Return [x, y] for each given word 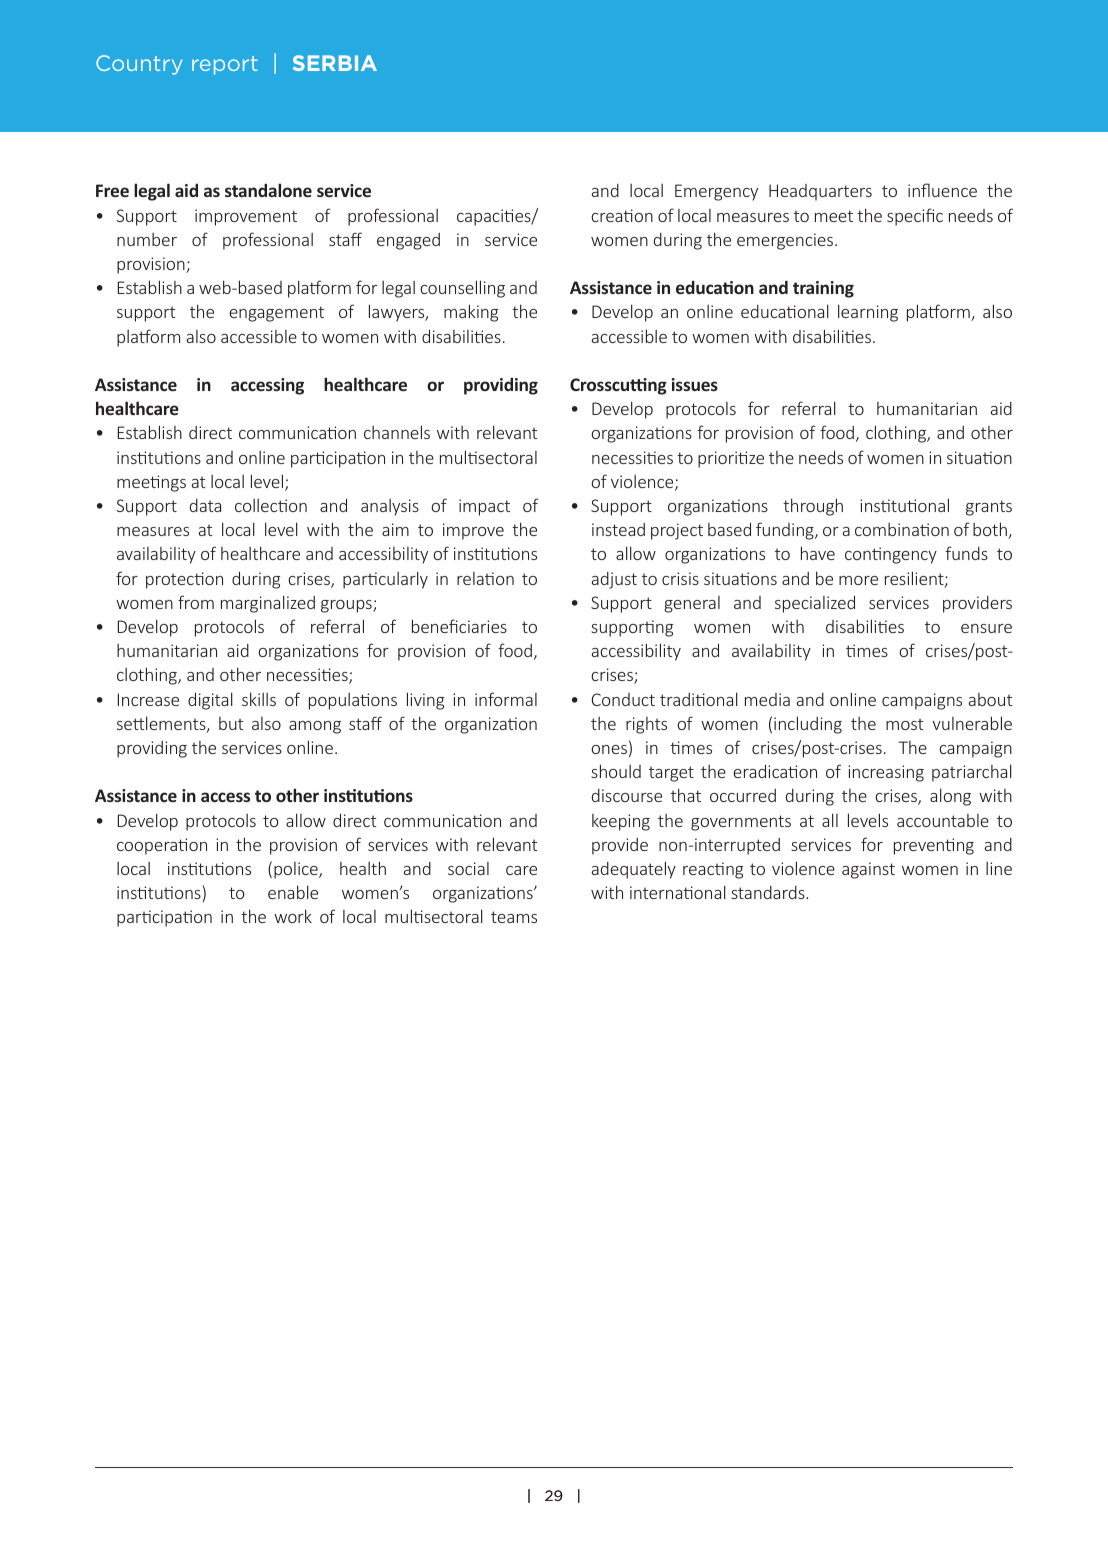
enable [293, 892]
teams [514, 917]
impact [484, 507]
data [205, 505]
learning [868, 313]
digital [210, 701]
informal [506, 699]
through [813, 507]
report [225, 65]
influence [942, 190]
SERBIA [335, 63]
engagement [276, 314]
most [904, 724]
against [868, 870]
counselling [462, 289]
